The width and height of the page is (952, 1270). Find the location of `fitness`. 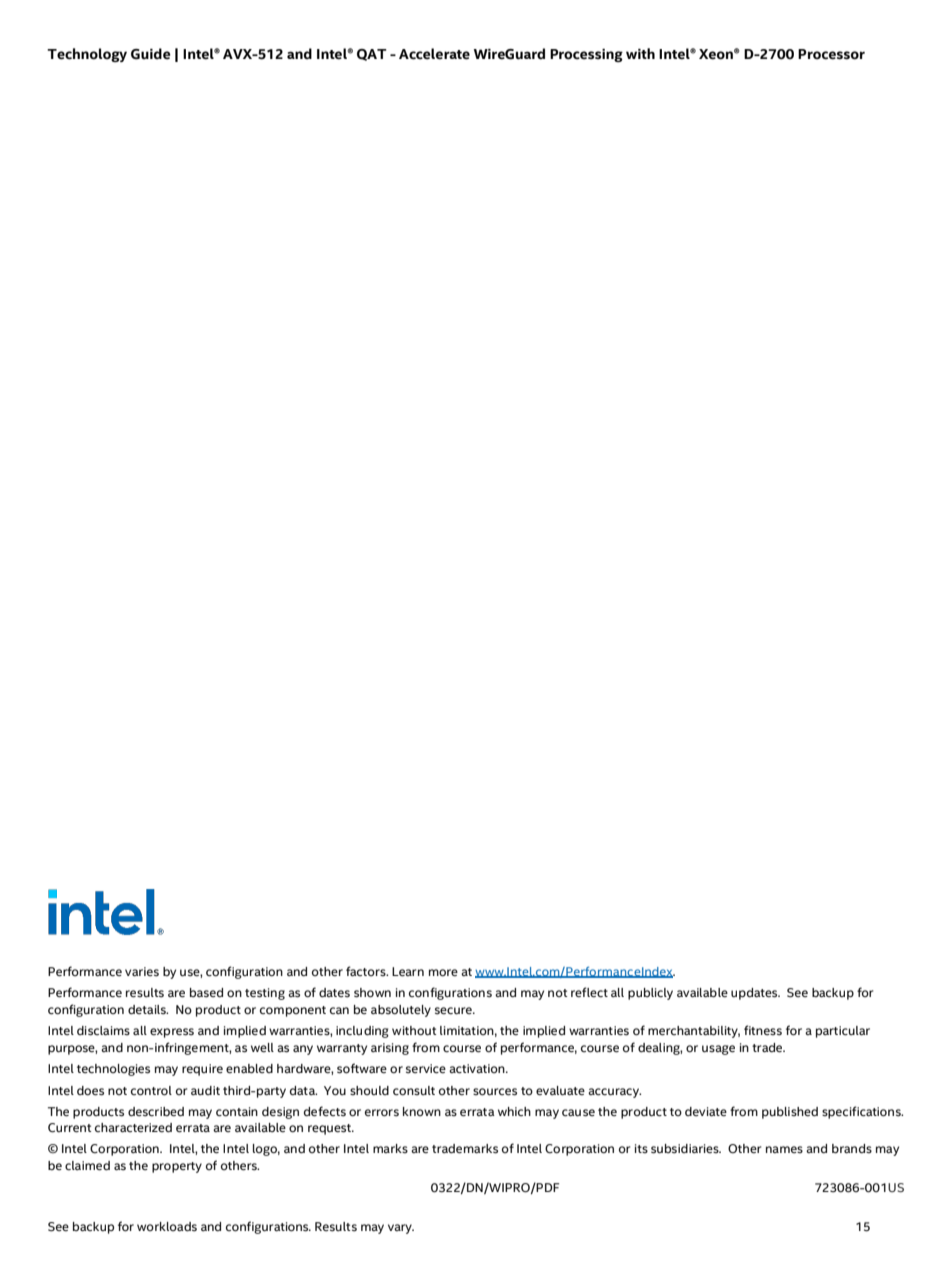

fitness is located at coordinates (763, 1030).
